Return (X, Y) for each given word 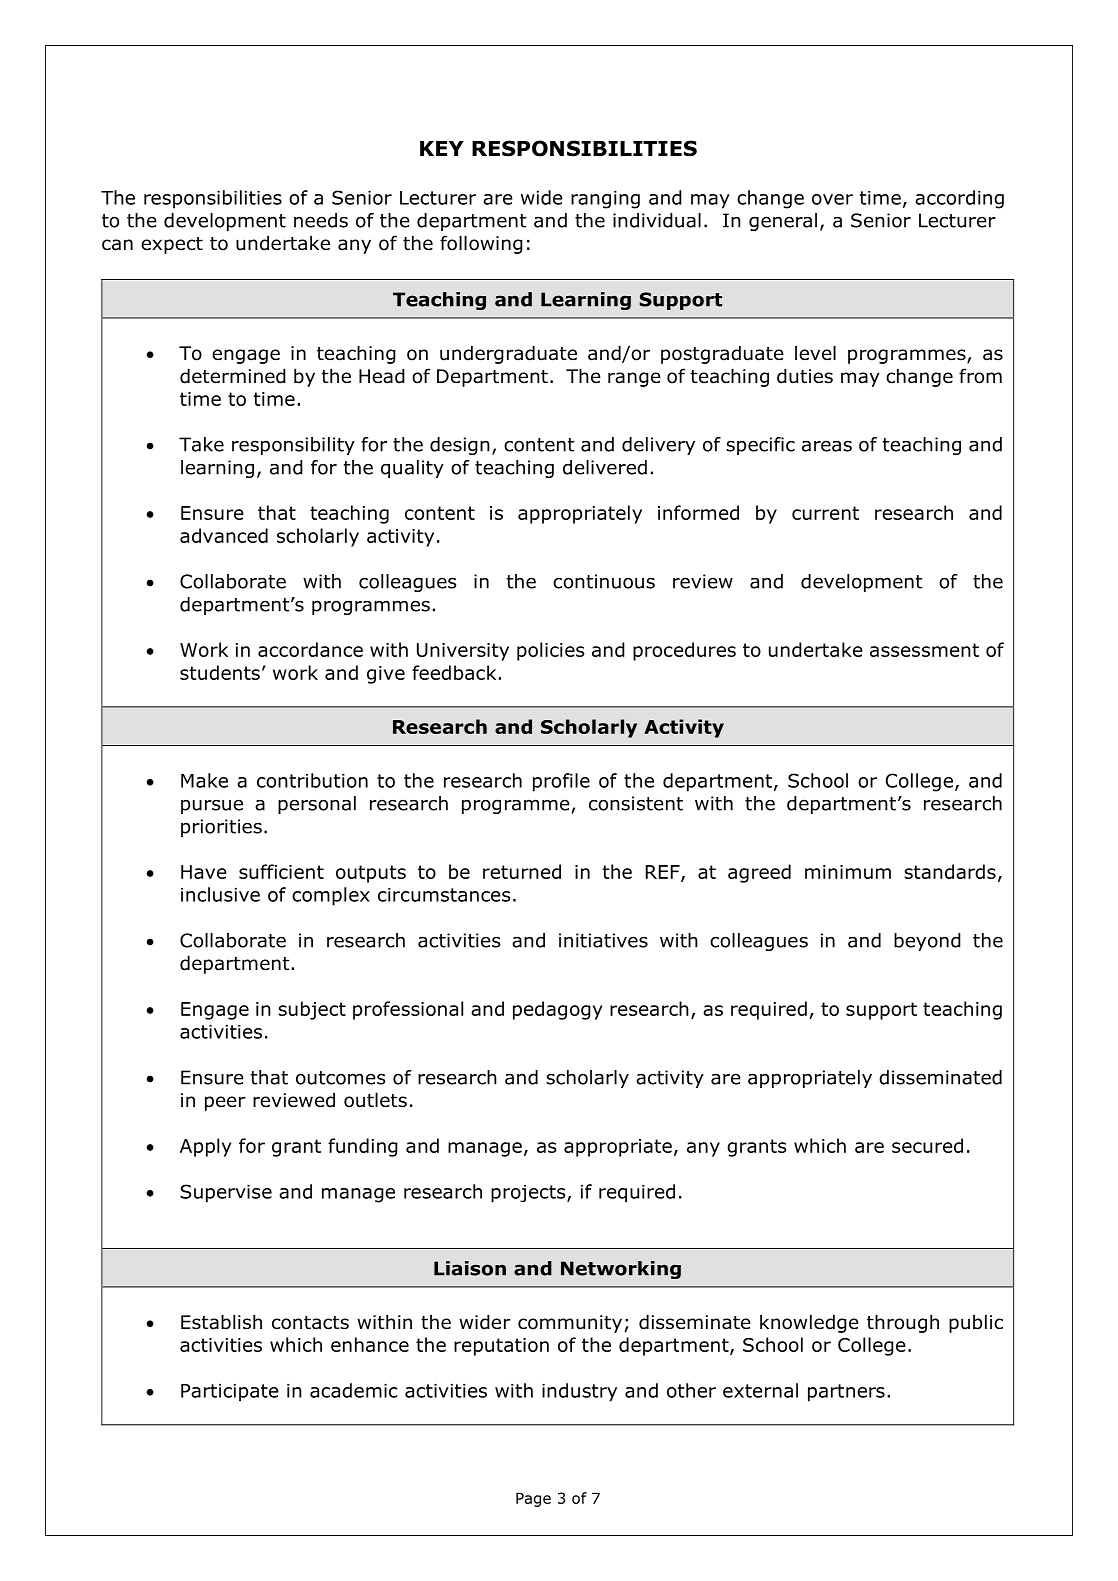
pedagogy (557, 1010)
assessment (924, 650)
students (220, 672)
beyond (927, 942)
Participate (230, 1393)
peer (225, 1103)
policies (550, 651)
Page (533, 1499)
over (832, 199)
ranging (605, 200)
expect (172, 245)
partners (846, 1393)
